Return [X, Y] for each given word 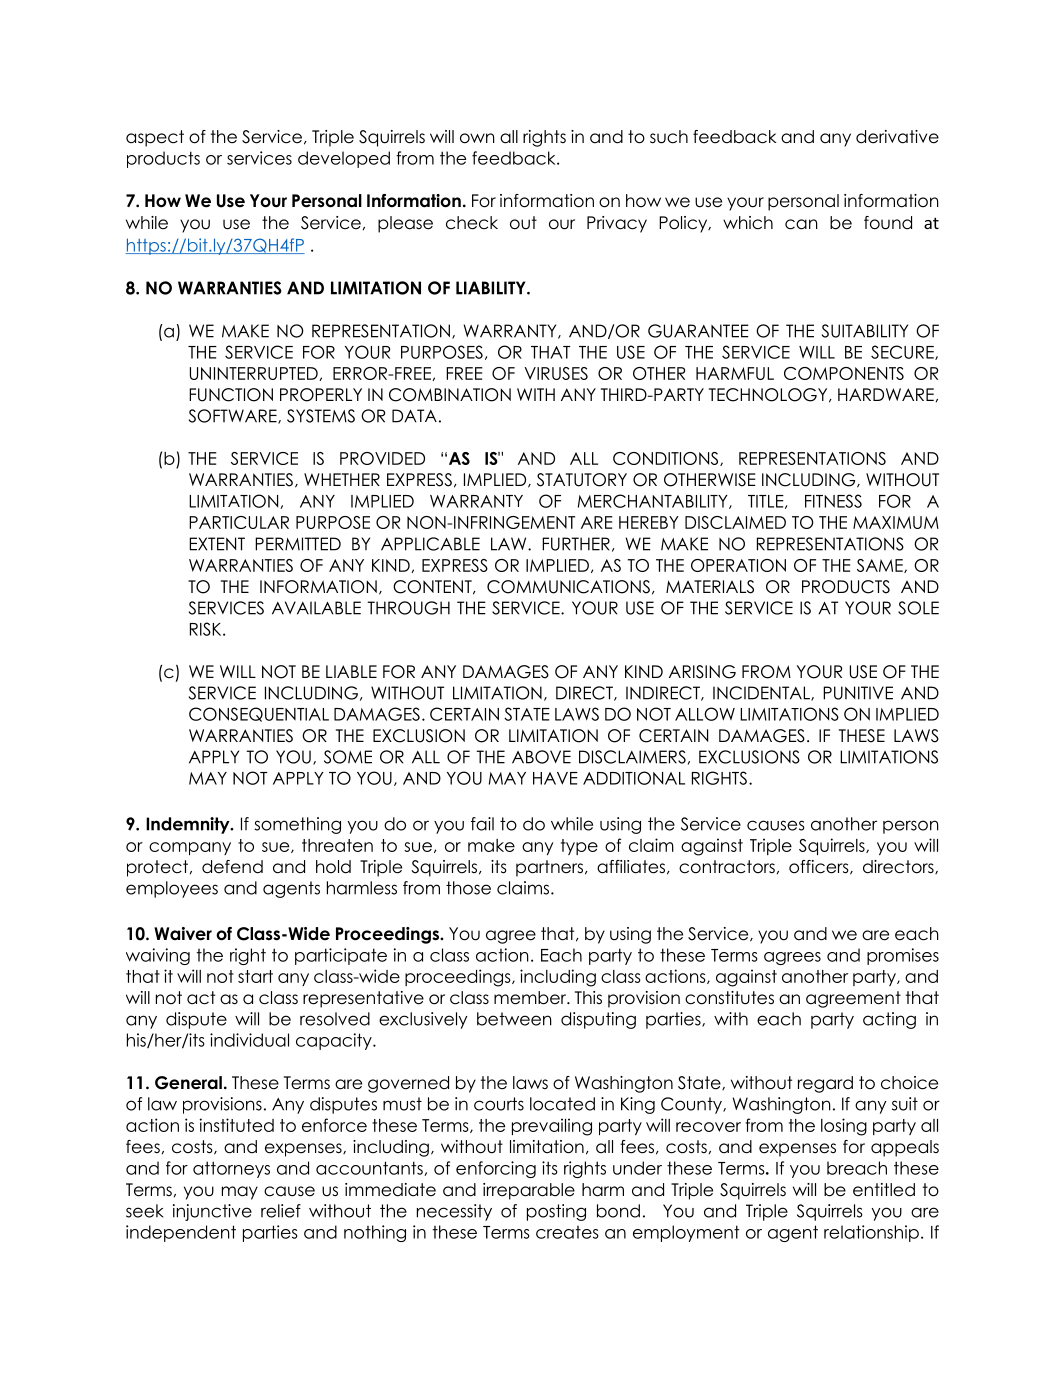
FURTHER [576, 544]
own [477, 138]
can [801, 224]
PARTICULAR [239, 522]
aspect [155, 138]
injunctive [212, 1212]
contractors [727, 867]
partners [551, 868]
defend [232, 867]
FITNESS [833, 501]
